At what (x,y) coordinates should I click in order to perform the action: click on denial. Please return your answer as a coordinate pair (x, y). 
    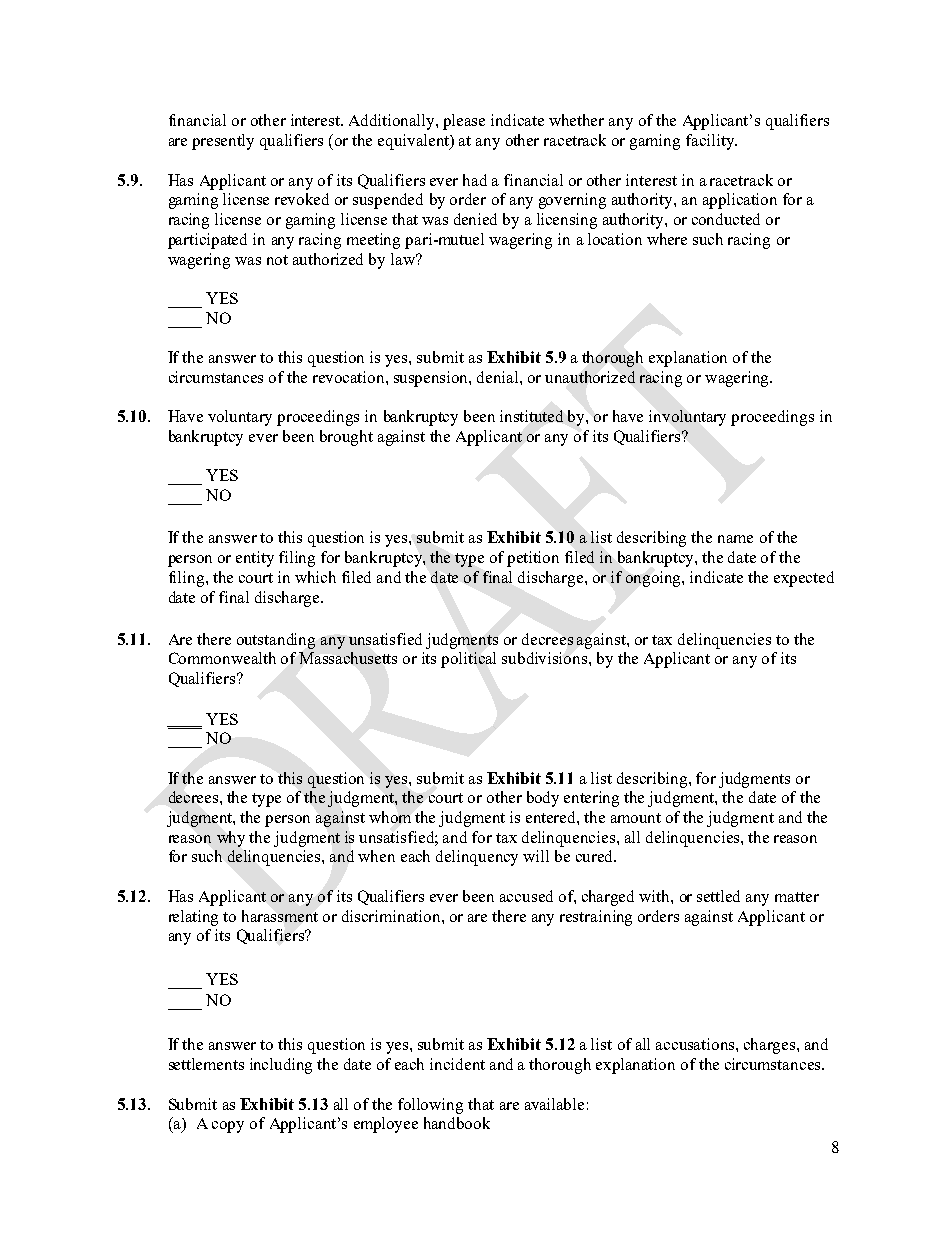
    Looking at the image, I should click on (499, 377).
